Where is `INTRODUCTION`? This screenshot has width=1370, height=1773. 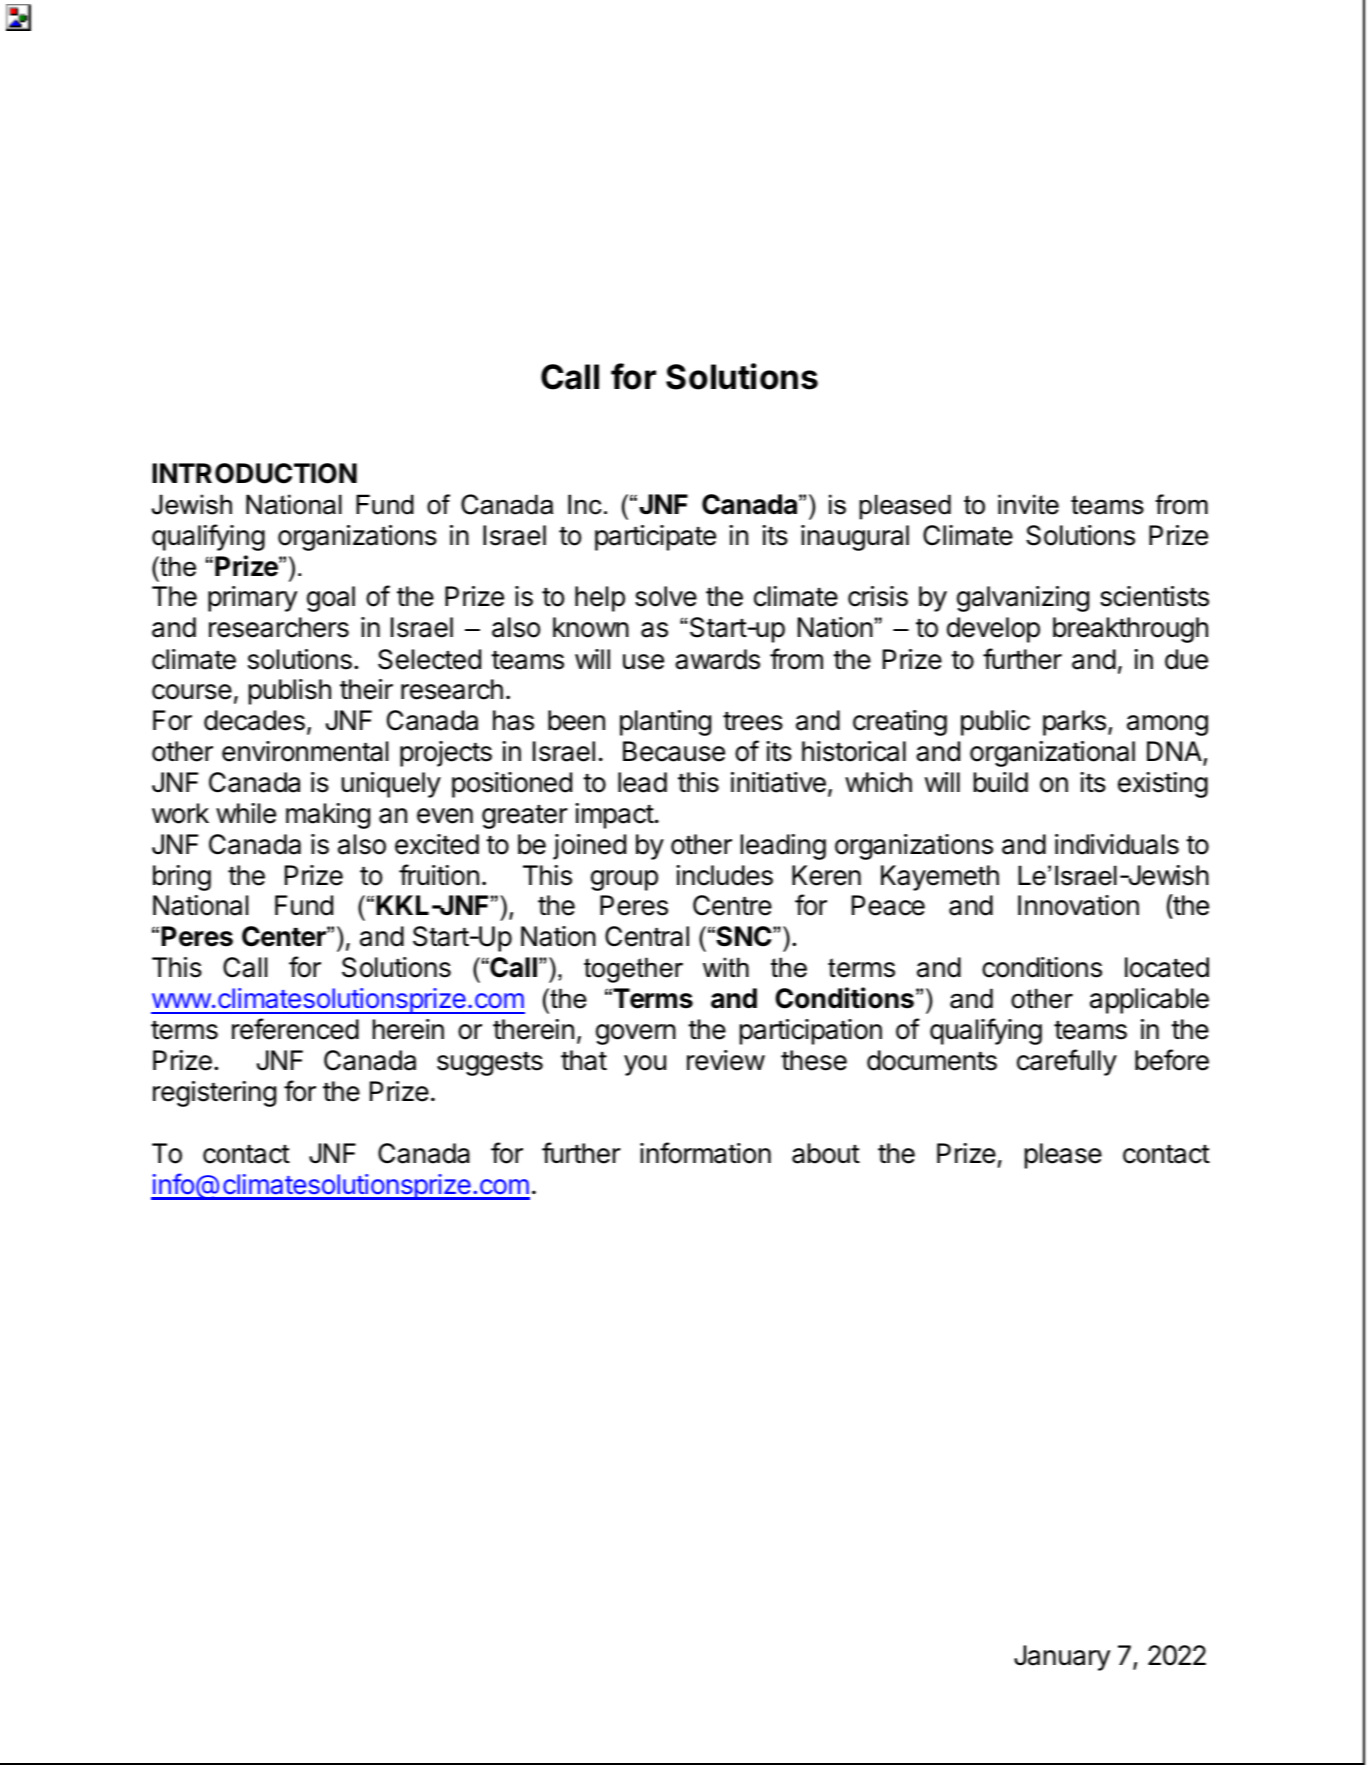
INTRODUCTION is located at coordinates (254, 473).
